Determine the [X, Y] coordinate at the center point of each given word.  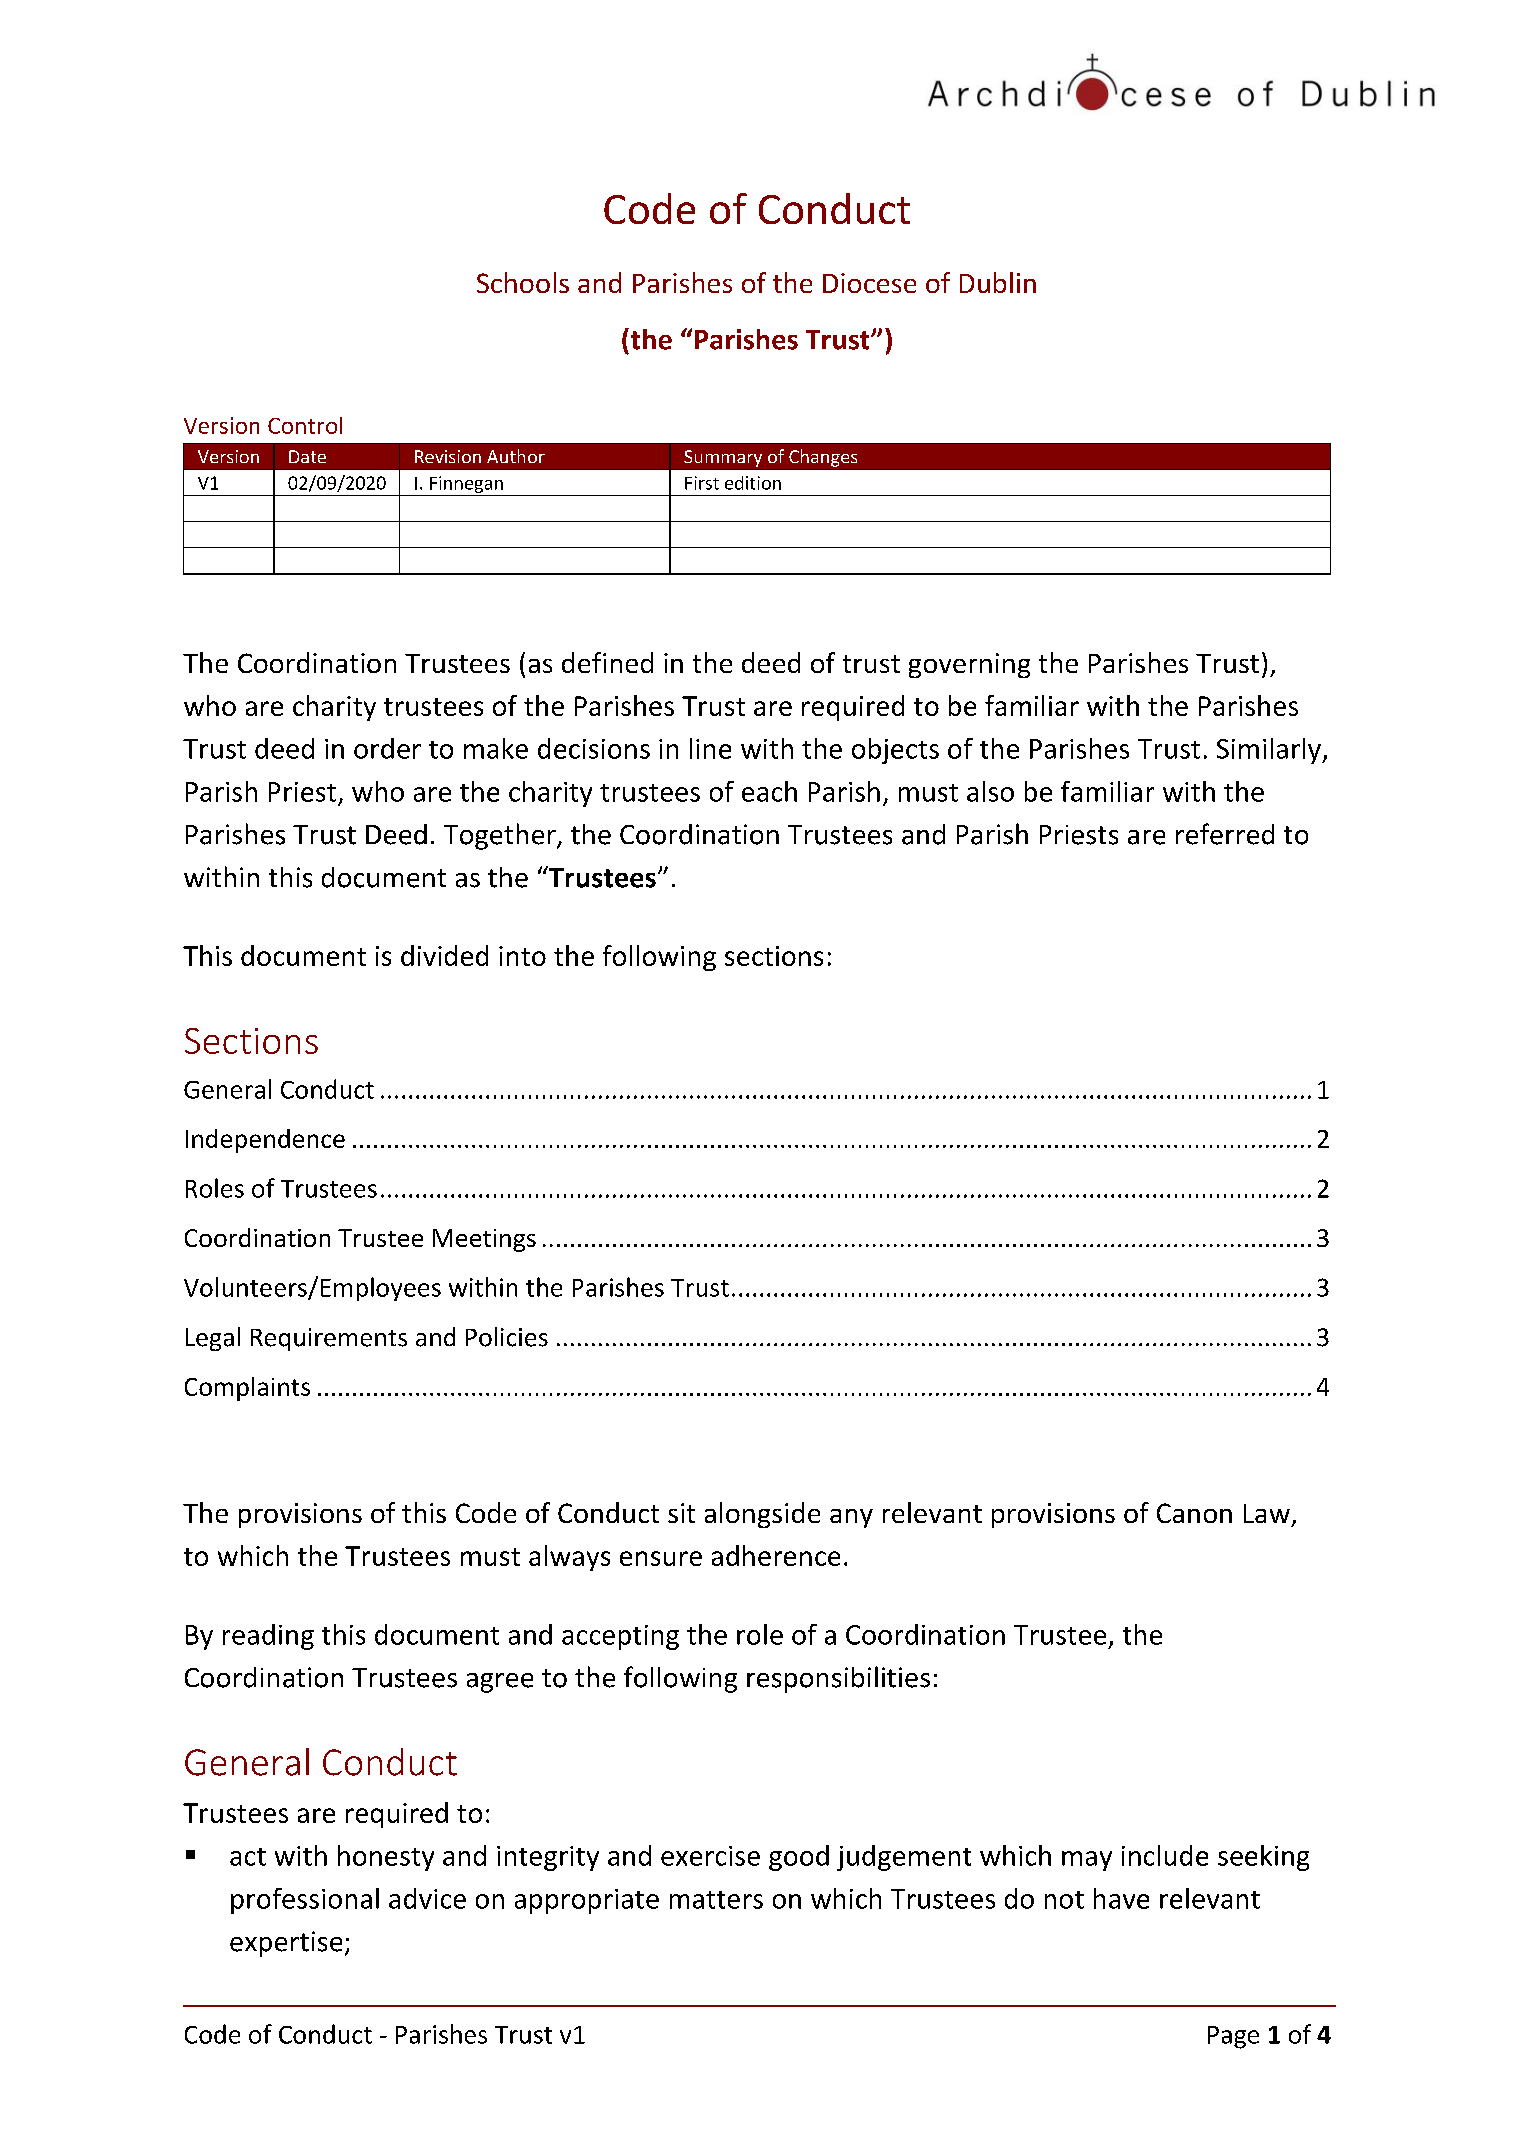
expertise [286, 1944]
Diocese [869, 283]
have [1121, 1898]
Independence [265, 1141]
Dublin [998, 282]
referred [1225, 834]
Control [305, 425]
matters [716, 1900]
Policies [507, 1337]
